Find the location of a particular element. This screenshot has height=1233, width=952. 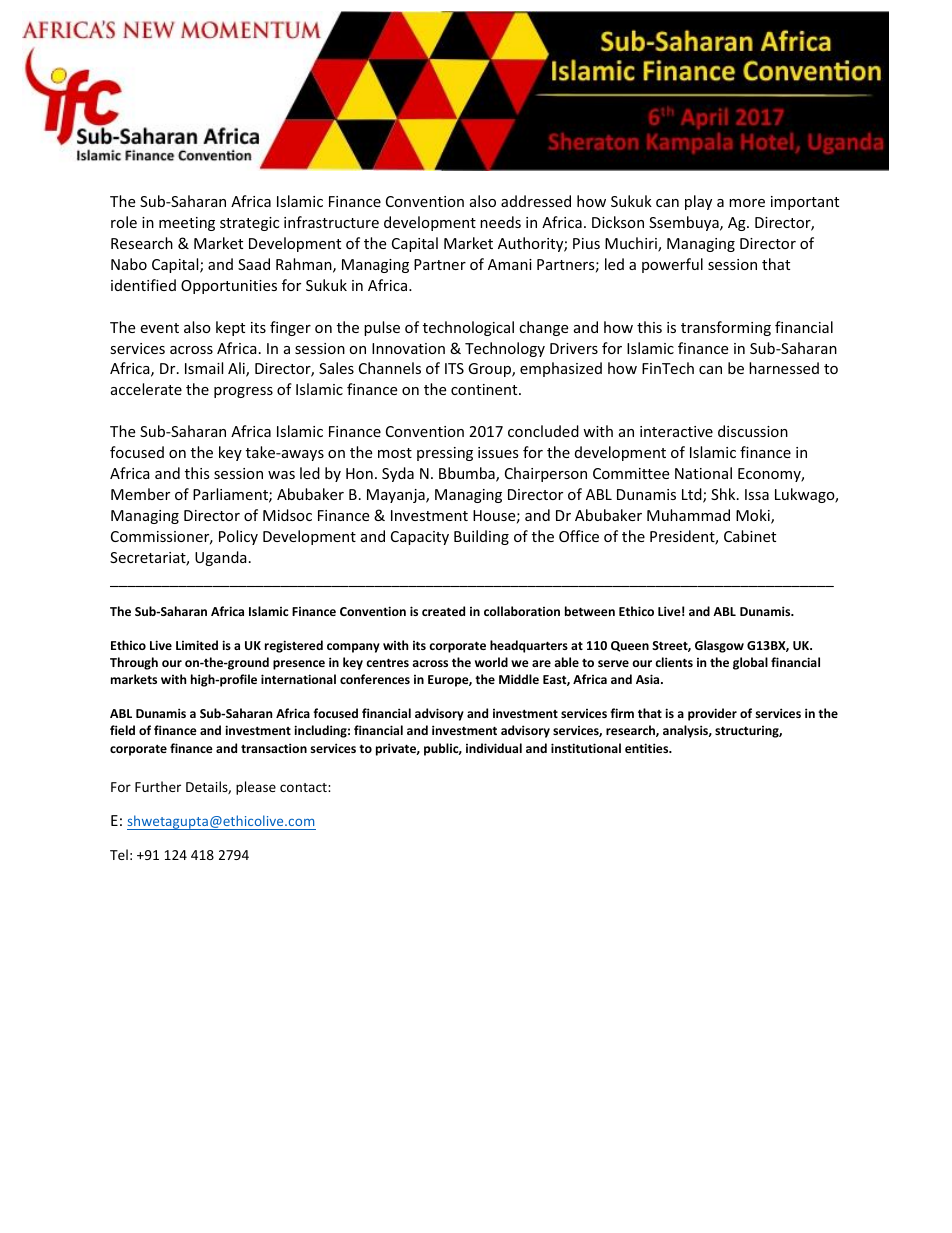

Building is located at coordinates (481, 537).
